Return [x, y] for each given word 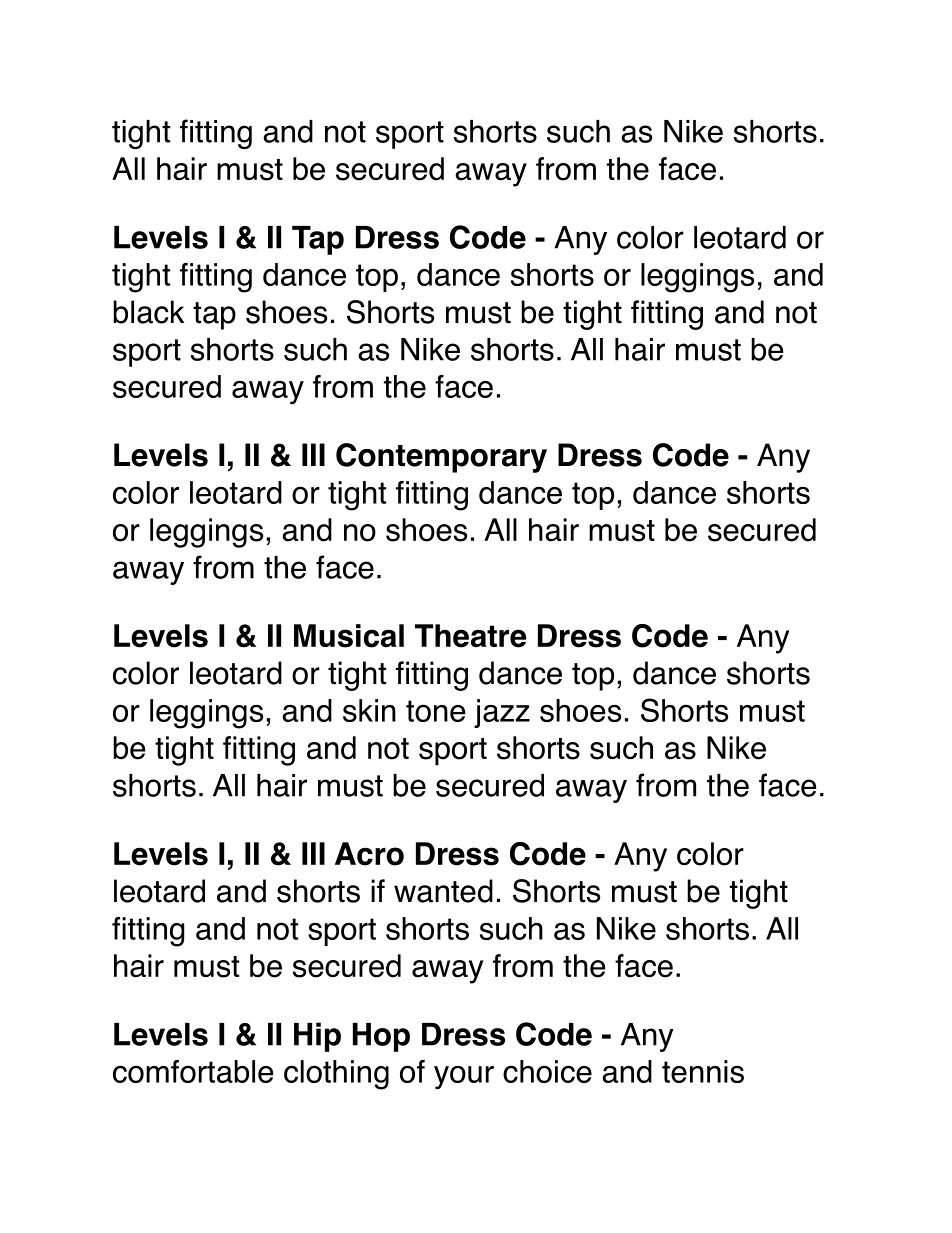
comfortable [193, 1071]
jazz [502, 713]
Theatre [470, 636]
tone [436, 711]
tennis [703, 1071]
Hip [317, 1037]
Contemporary [441, 458]
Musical [349, 636]
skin [369, 710]
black [148, 312]
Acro [369, 854]
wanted [443, 891]
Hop [381, 1037]
